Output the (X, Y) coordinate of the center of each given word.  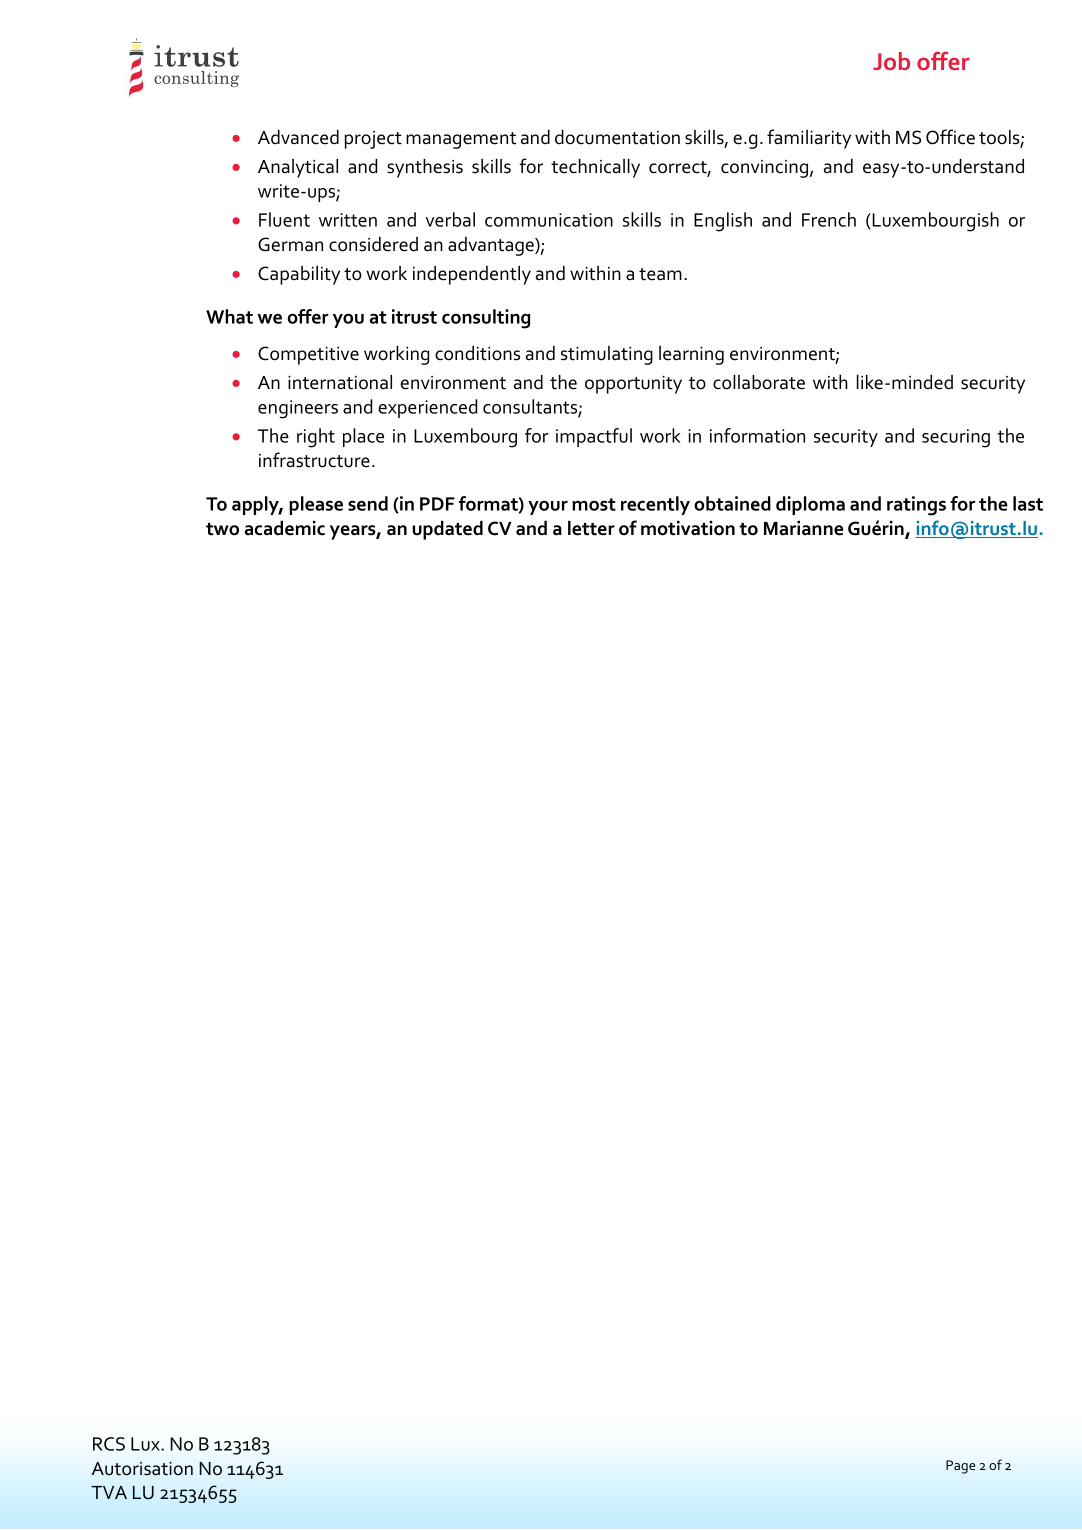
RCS (109, 1444)
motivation (688, 528)
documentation (617, 137)
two (222, 529)
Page (960, 1467)
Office (950, 137)
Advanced (298, 137)
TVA (109, 1492)
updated (447, 530)
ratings (916, 506)
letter (591, 528)
